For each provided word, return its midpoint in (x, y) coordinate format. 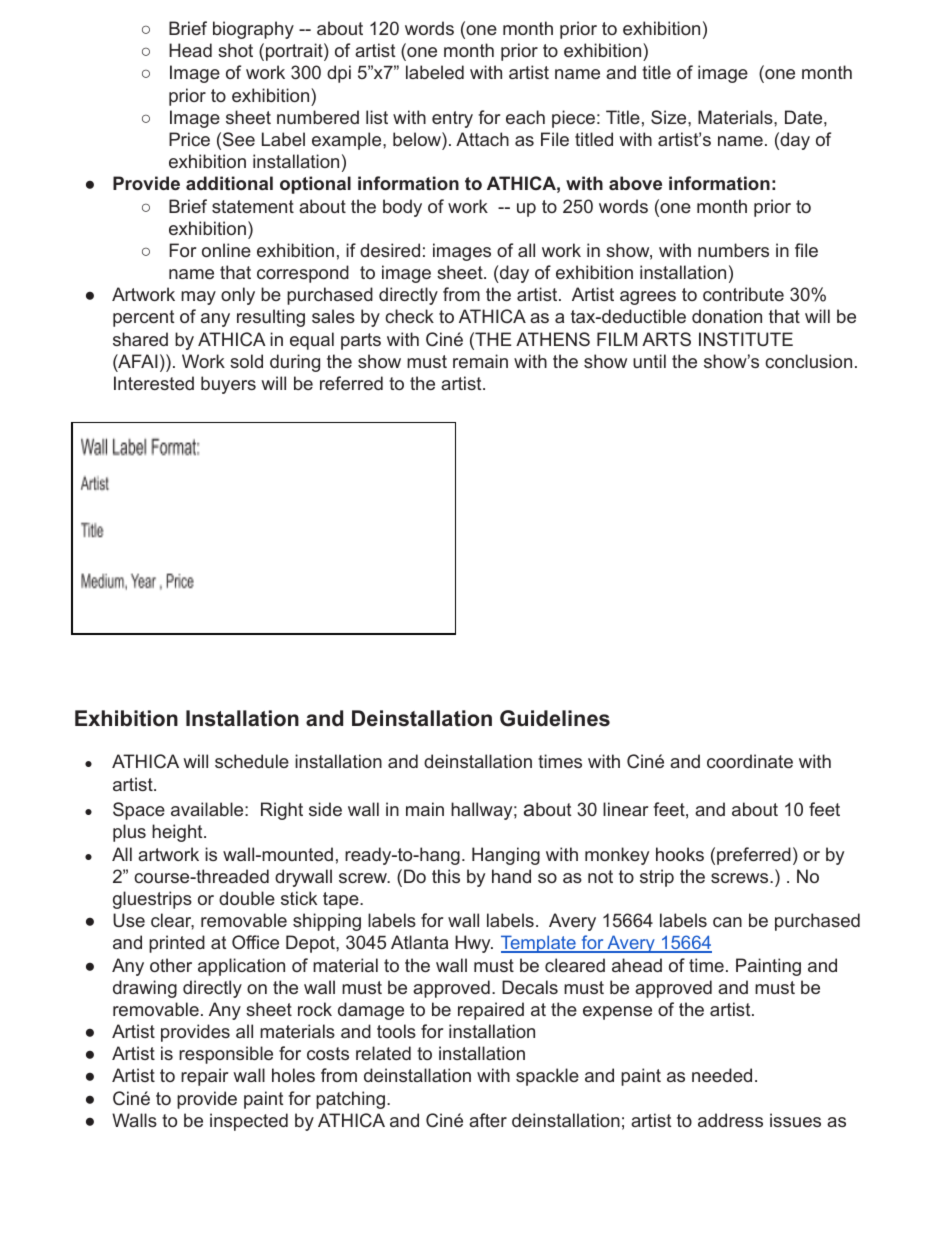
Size (670, 117)
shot (235, 50)
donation (727, 316)
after (488, 1120)
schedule (252, 761)
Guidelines (555, 718)
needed (722, 1075)
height (178, 833)
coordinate (750, 761)
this (446, 876)
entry (452, 119)
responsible (226, 1055)
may (198, 298)
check (409, 316)
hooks (680, 854)
